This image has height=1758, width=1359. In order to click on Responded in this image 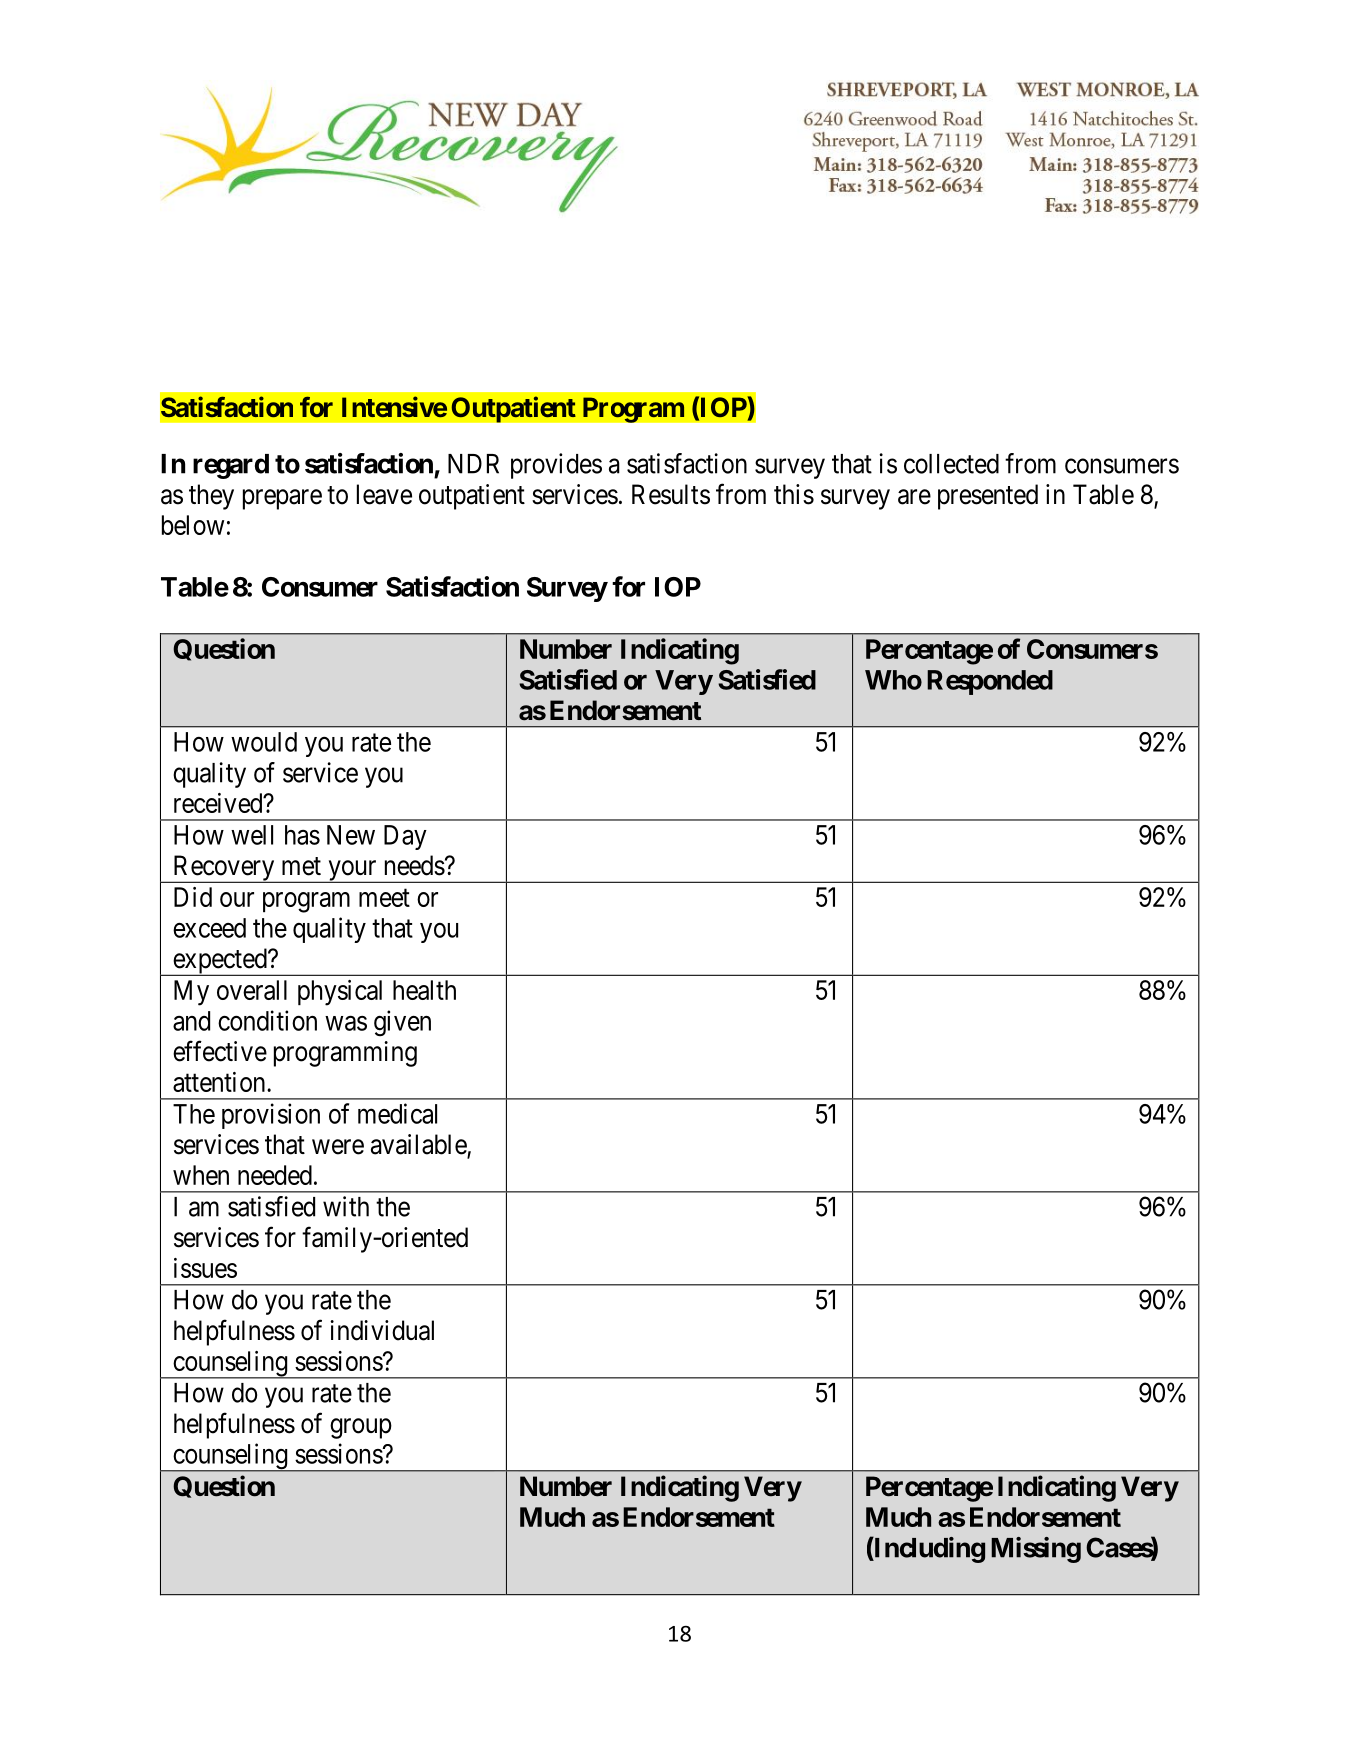, I will do `click(990, 682)`.
